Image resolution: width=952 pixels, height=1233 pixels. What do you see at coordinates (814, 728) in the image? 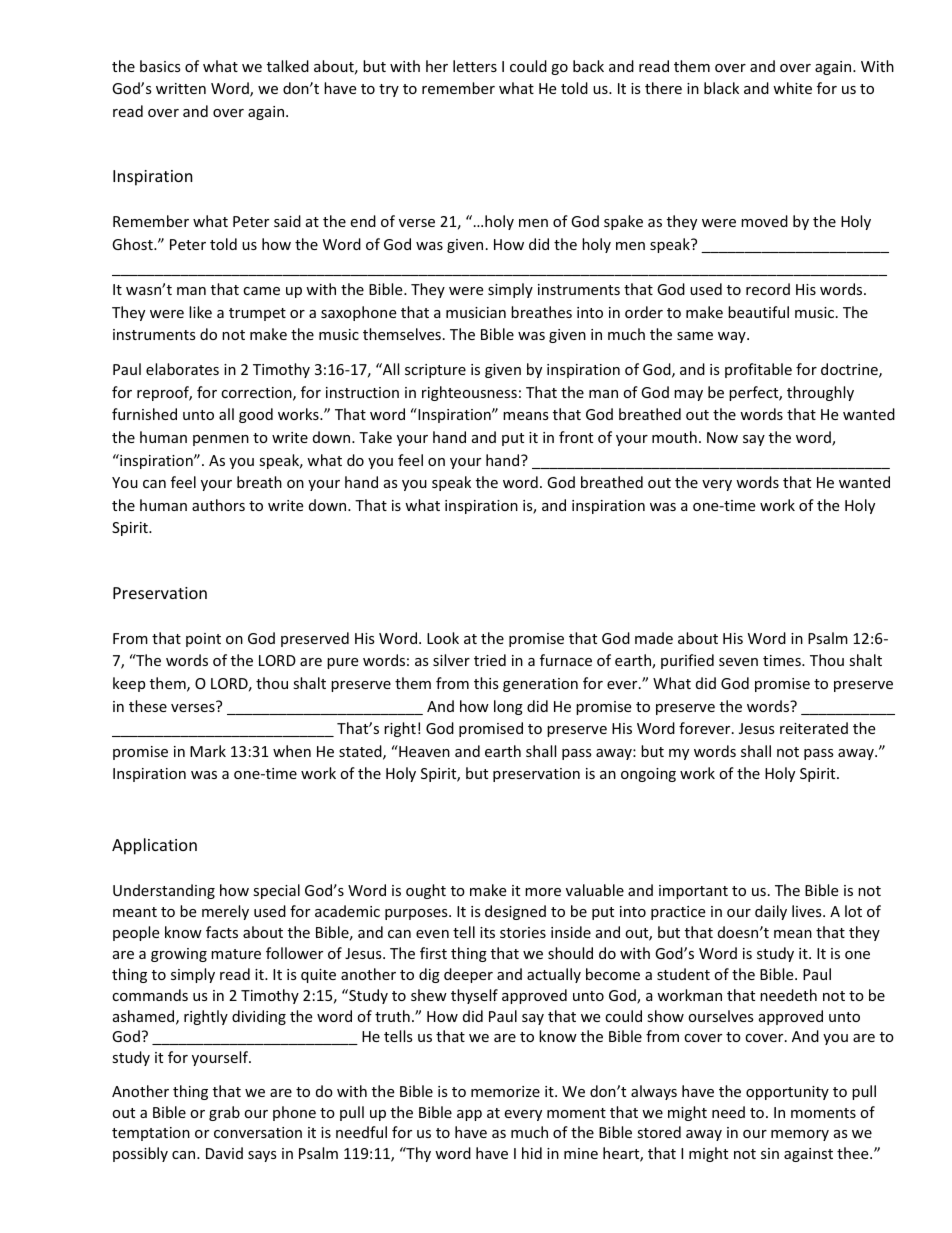
I see `reiterated` at bounding box center [814, 728].
